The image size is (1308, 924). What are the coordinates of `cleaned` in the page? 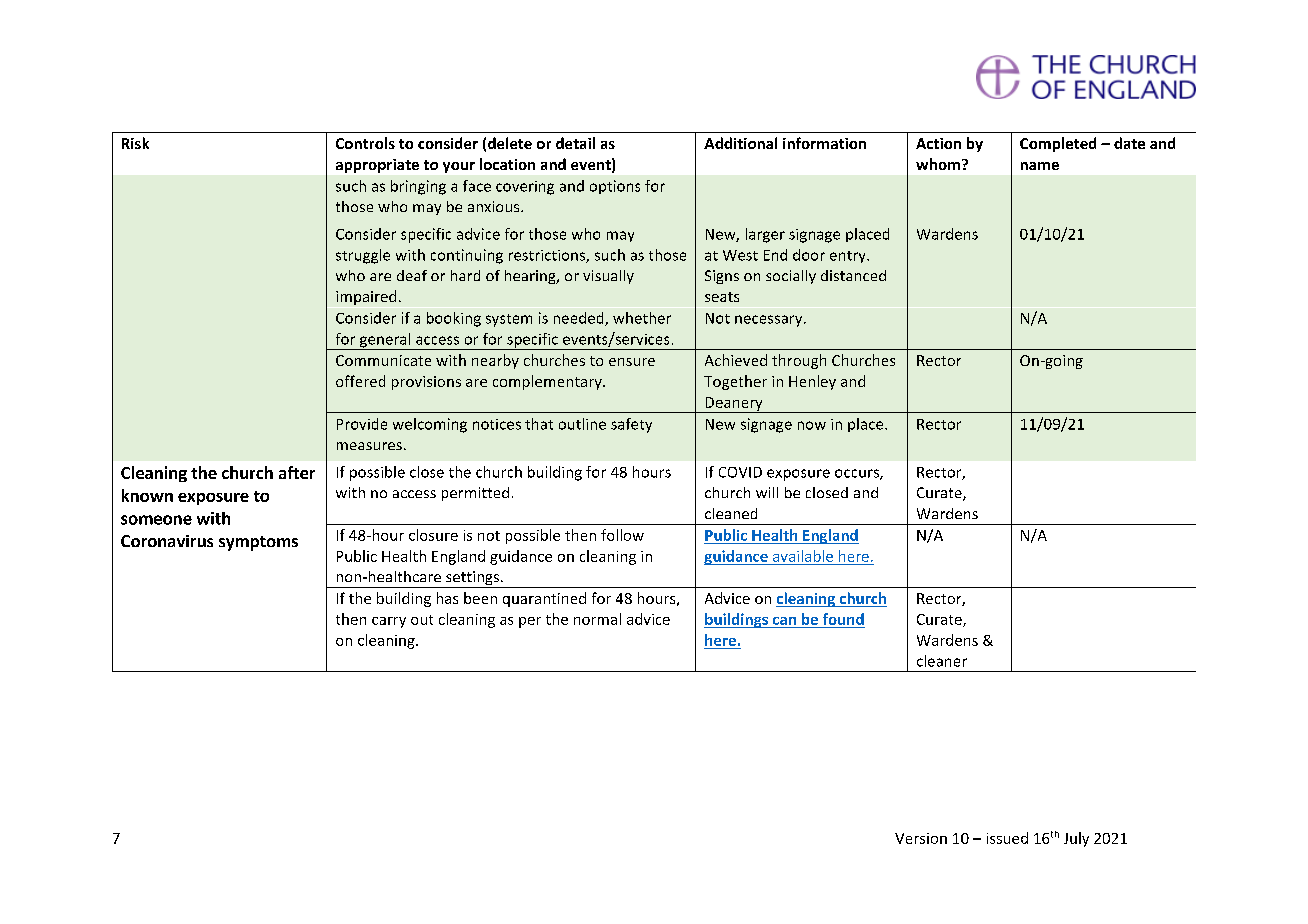 It's located at (731, 513).
